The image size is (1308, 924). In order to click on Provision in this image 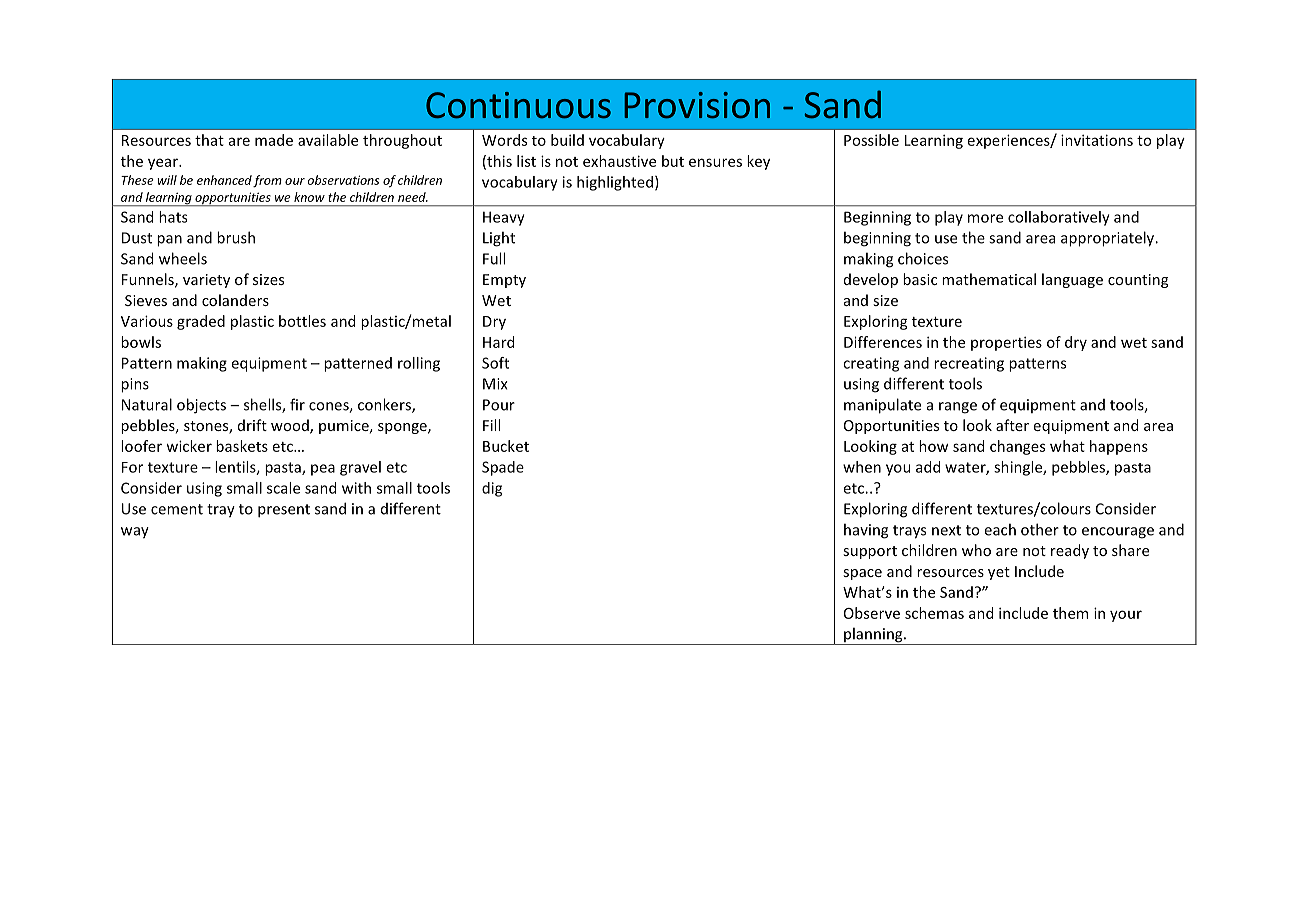, I will do `click(697, 105)`.
